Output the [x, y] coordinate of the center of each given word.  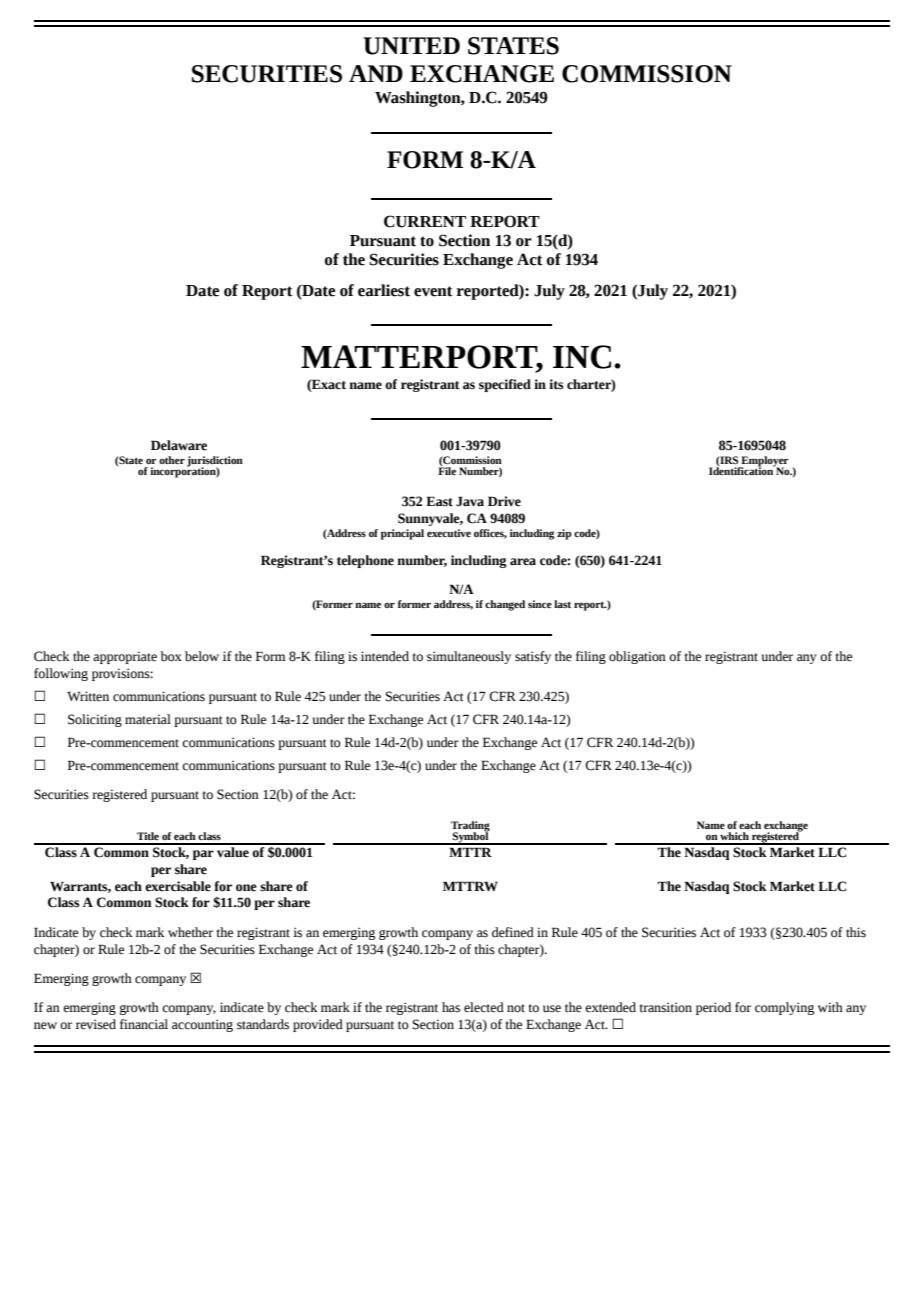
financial [144, 1024]
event [433, 291]
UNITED [411, 46]
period [713, 1008]
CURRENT [425, 221]
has [451, 1007]
